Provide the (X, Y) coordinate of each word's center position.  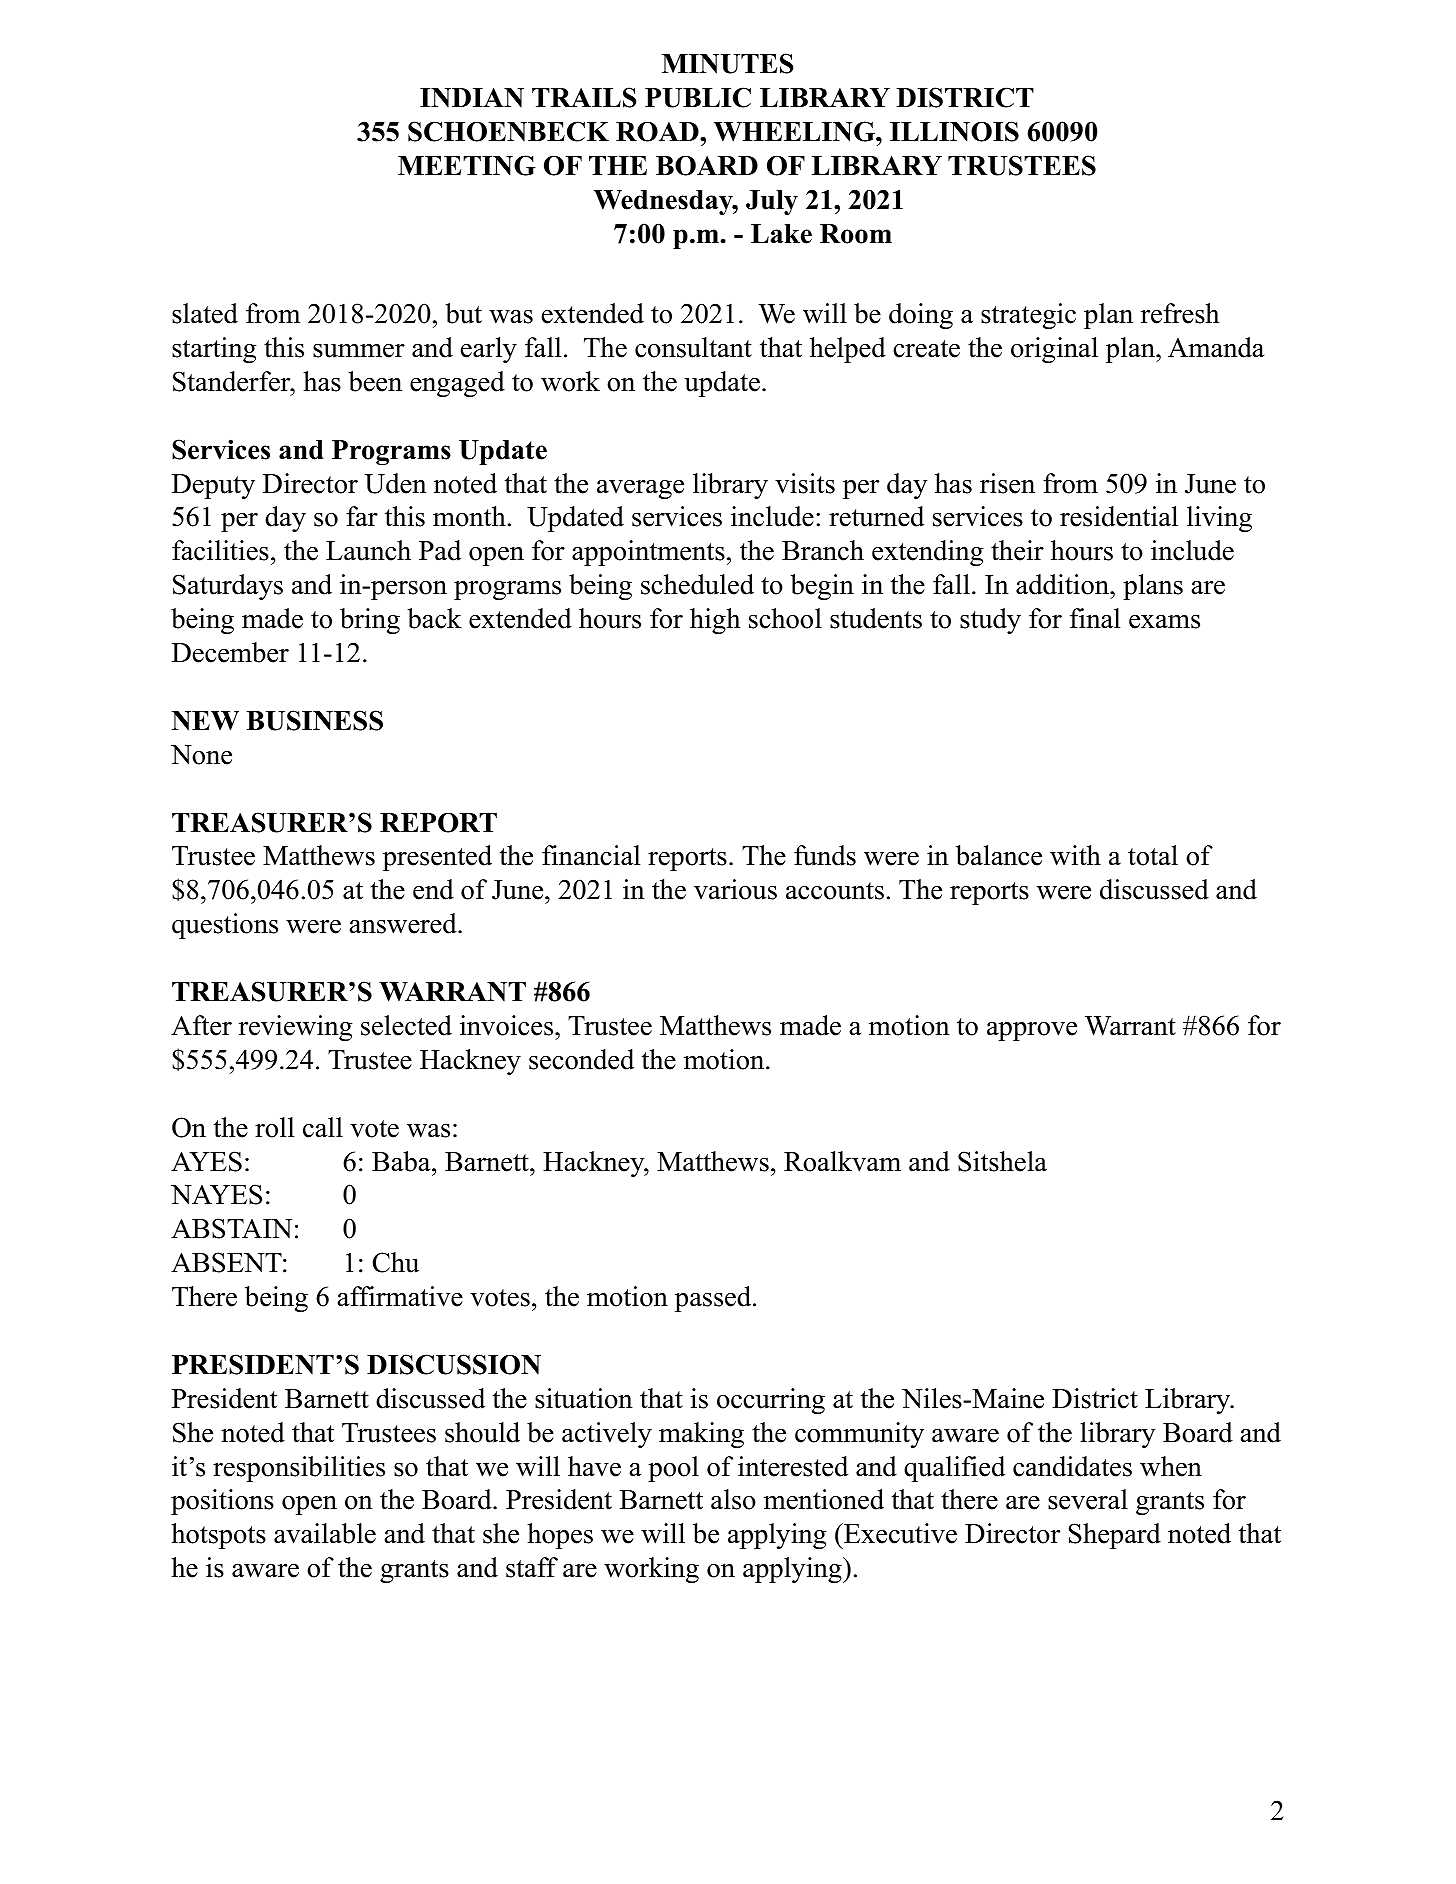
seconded (581, 1059)
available (325, 1533)
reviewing (296, 1028)
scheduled (697, 584)
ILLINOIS (954, 131)
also (733, 1499)
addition (1063, 584)
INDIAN (472, 98)
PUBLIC (698, 97)
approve (1032, 1031)
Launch (368, 550)
